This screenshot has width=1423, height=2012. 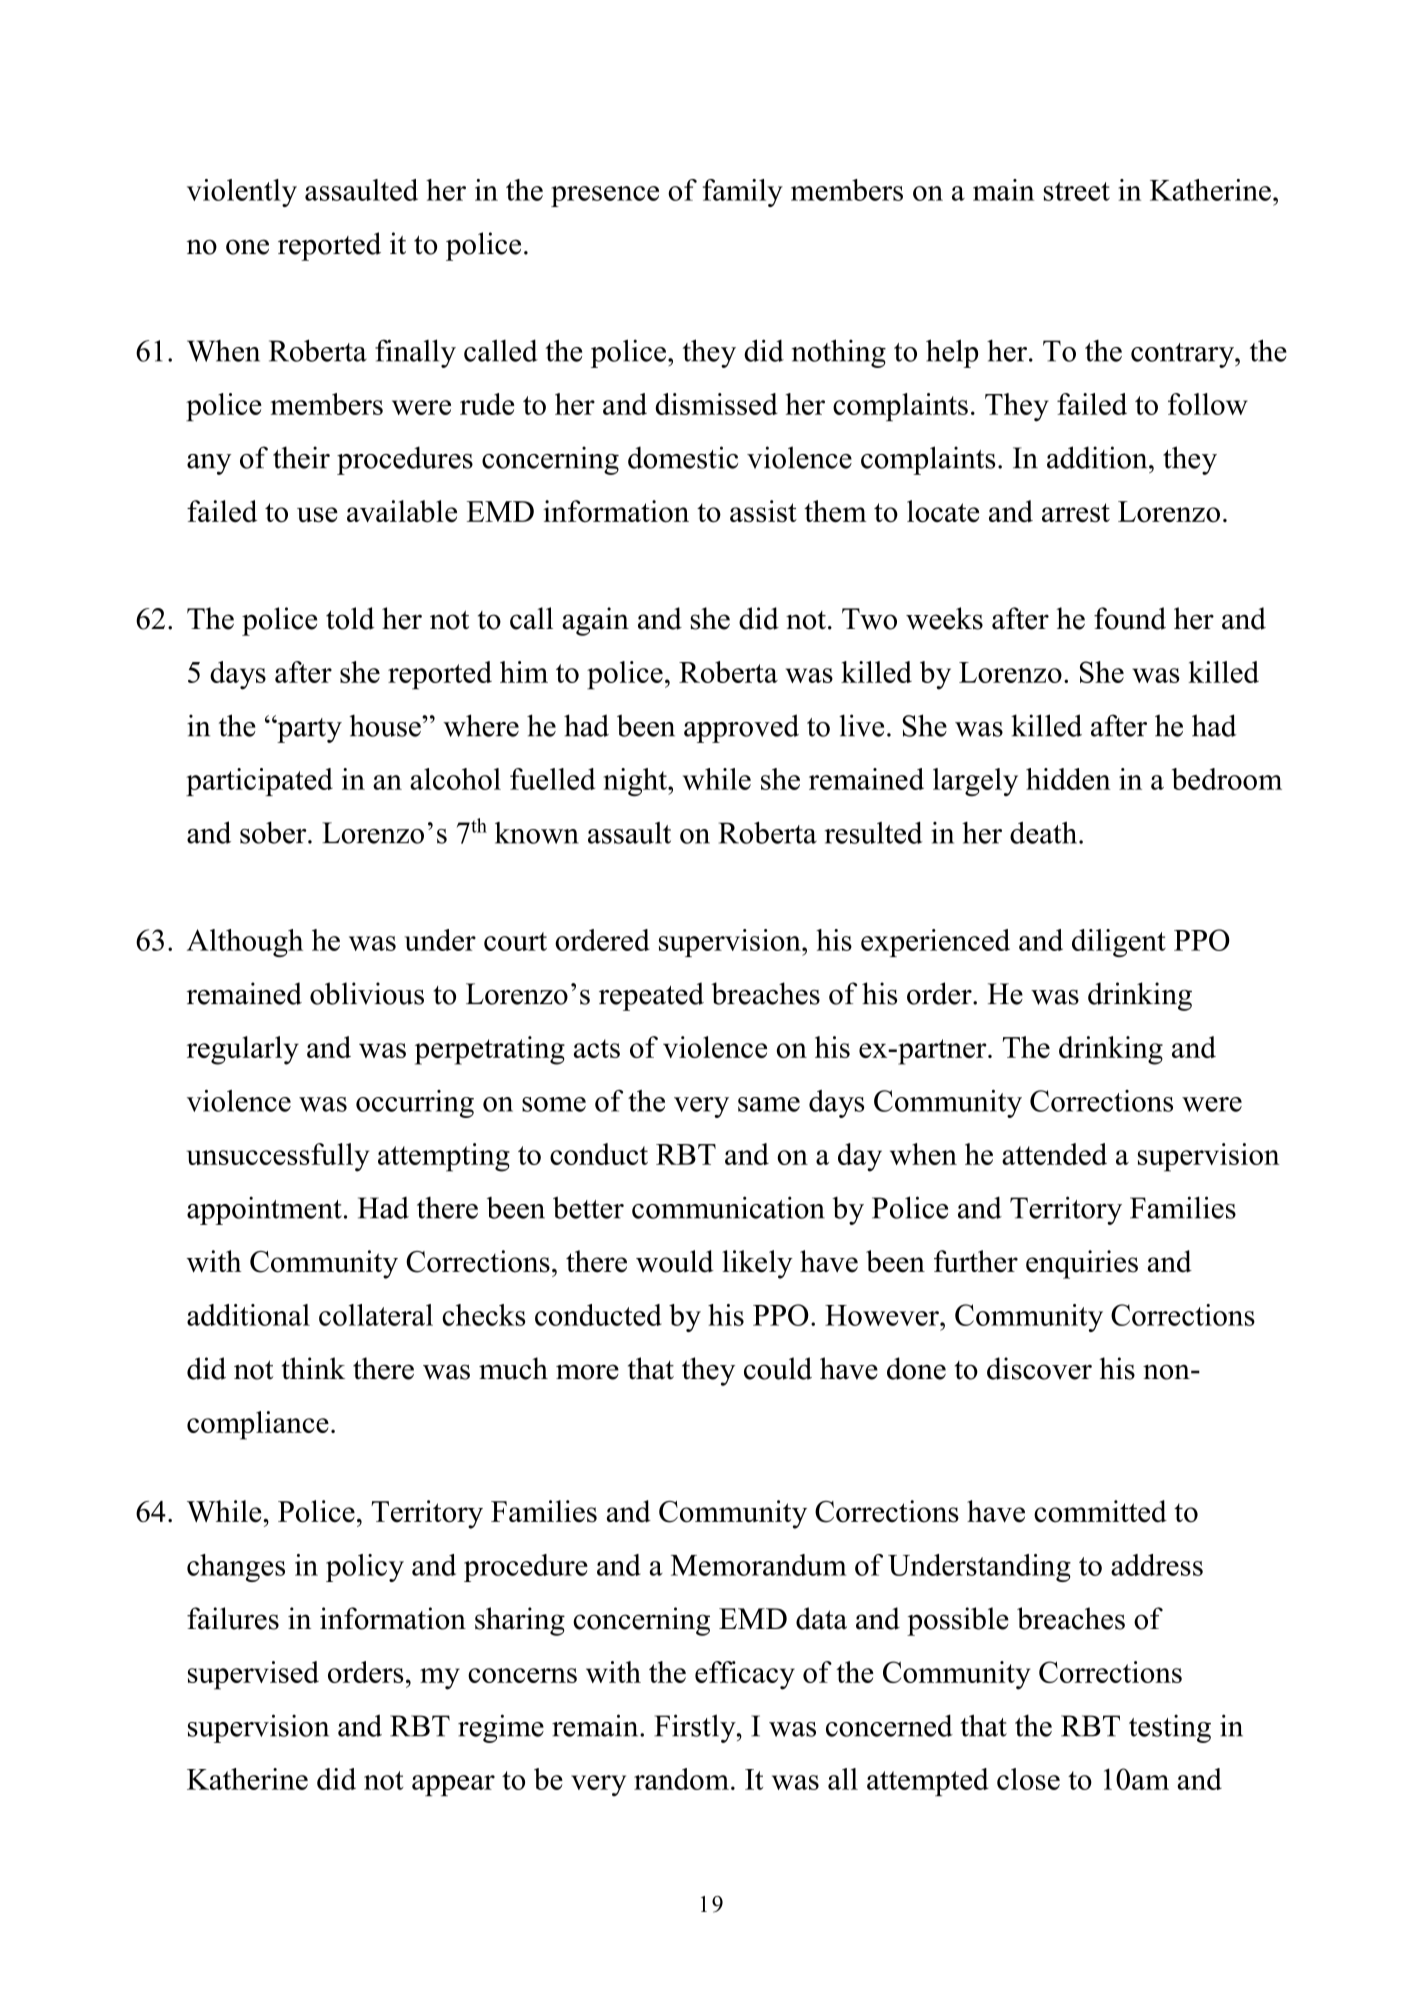 I want to click on again, so click(x=595, y=621).
